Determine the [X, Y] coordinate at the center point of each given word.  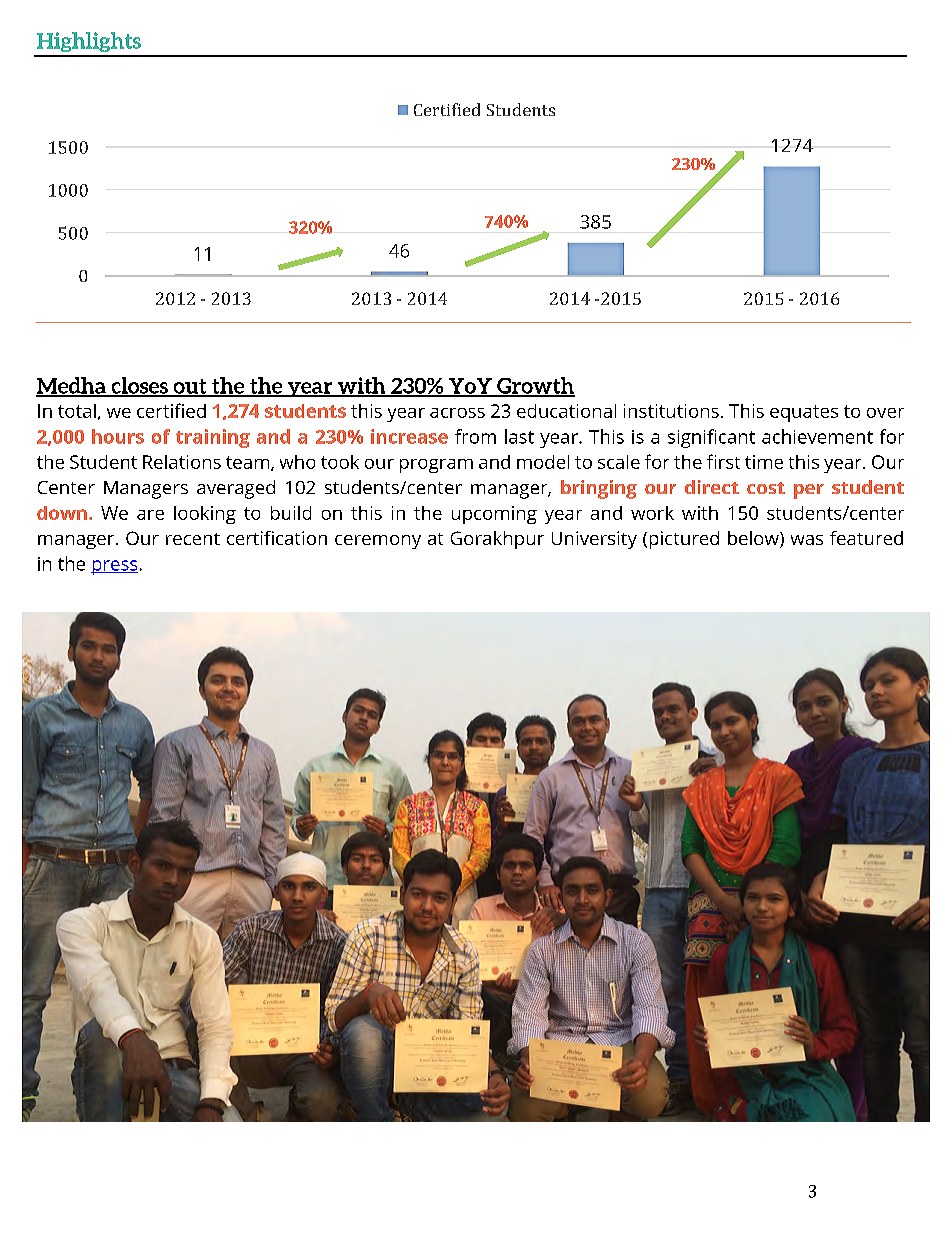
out [190, 387]
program [436, 466]
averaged [236, 489]
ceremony [378, 542]
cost [766, 488]
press [114, 567]
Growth [535, 386]
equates [804, 413]
